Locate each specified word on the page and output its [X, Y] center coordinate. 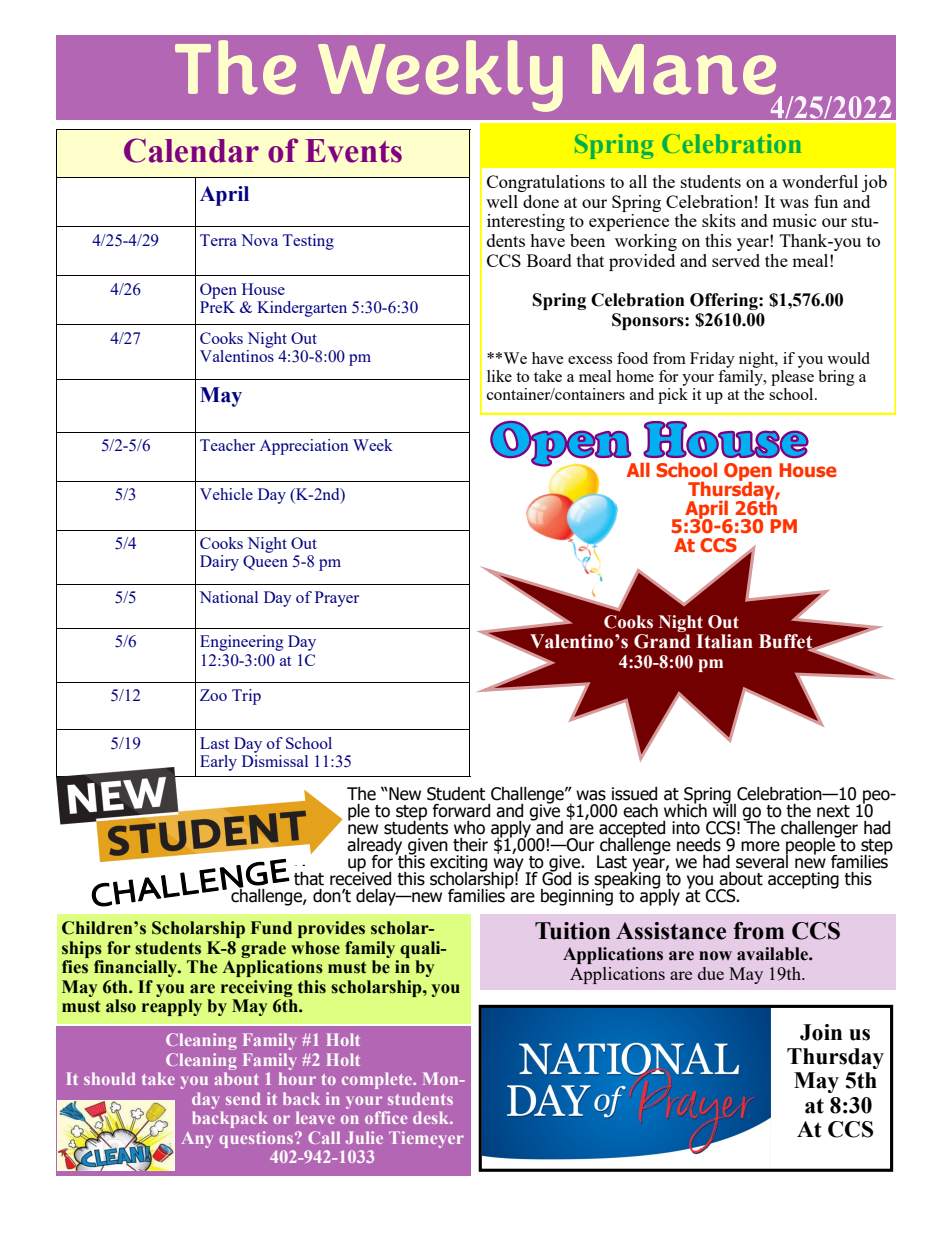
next [833, 811]
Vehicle [226, 494]
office [386, 1117]
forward [461, 811]
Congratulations [546, 183]
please [792, 376]
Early [218, 763]
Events [353, 151]
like [499, 376]
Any [197, 1140]
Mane [684, 69]
